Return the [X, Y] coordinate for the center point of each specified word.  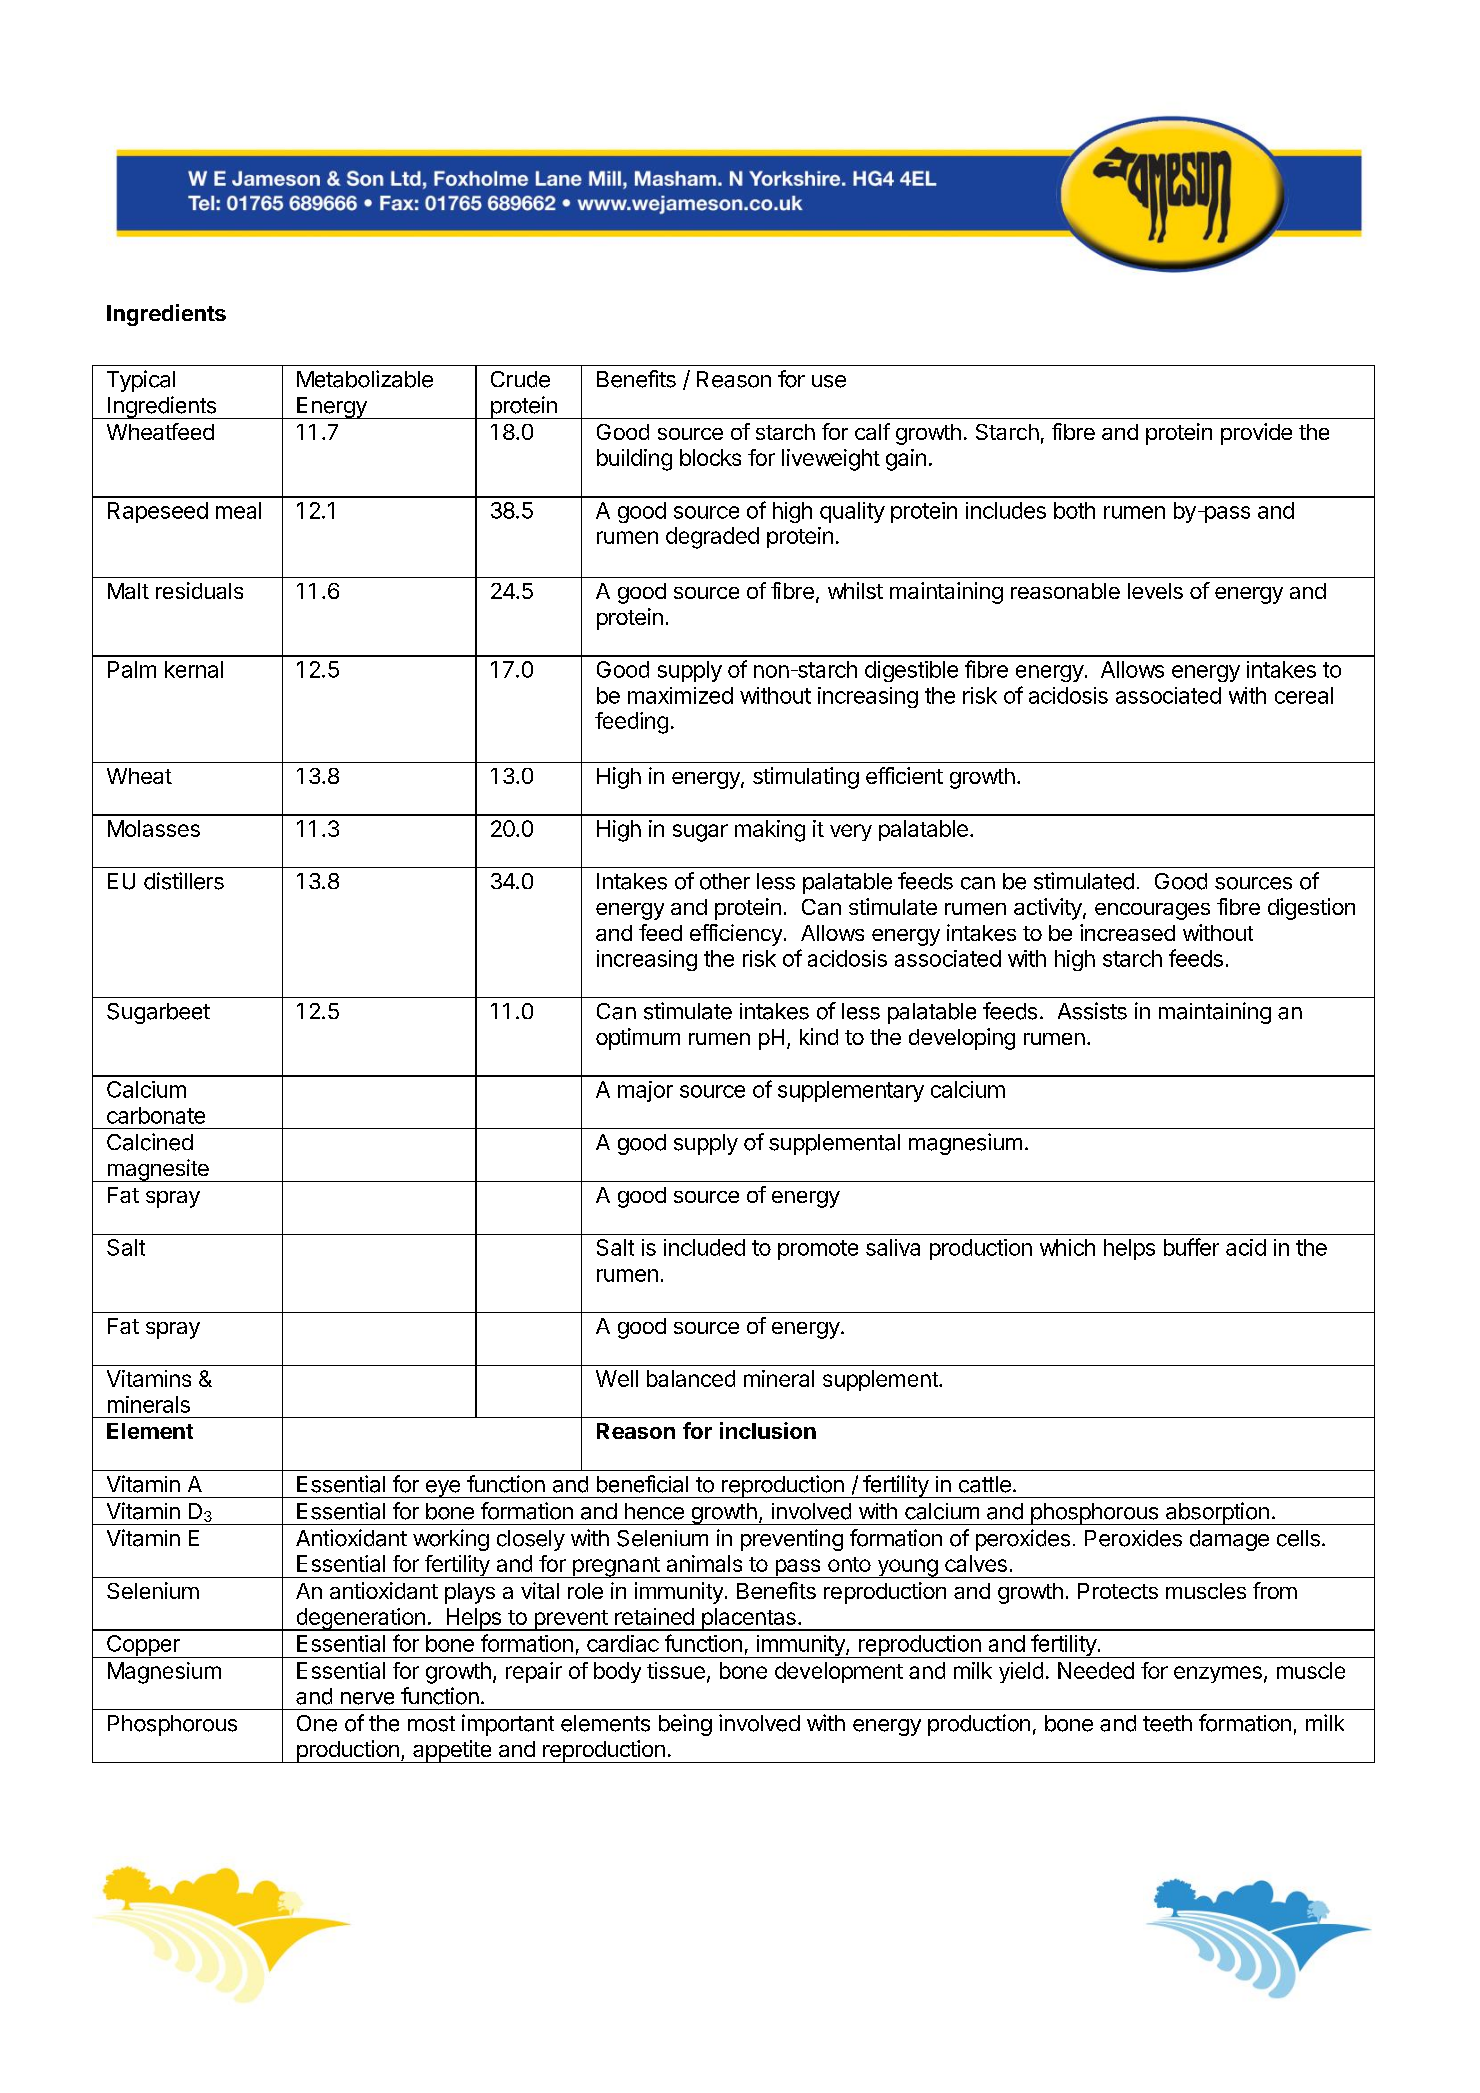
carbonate [156, 1115]
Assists [1092, 1011]
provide [1256, 434]
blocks [710, 457]
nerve [367, 1698]
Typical [141, 381]
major [645, 1091]
